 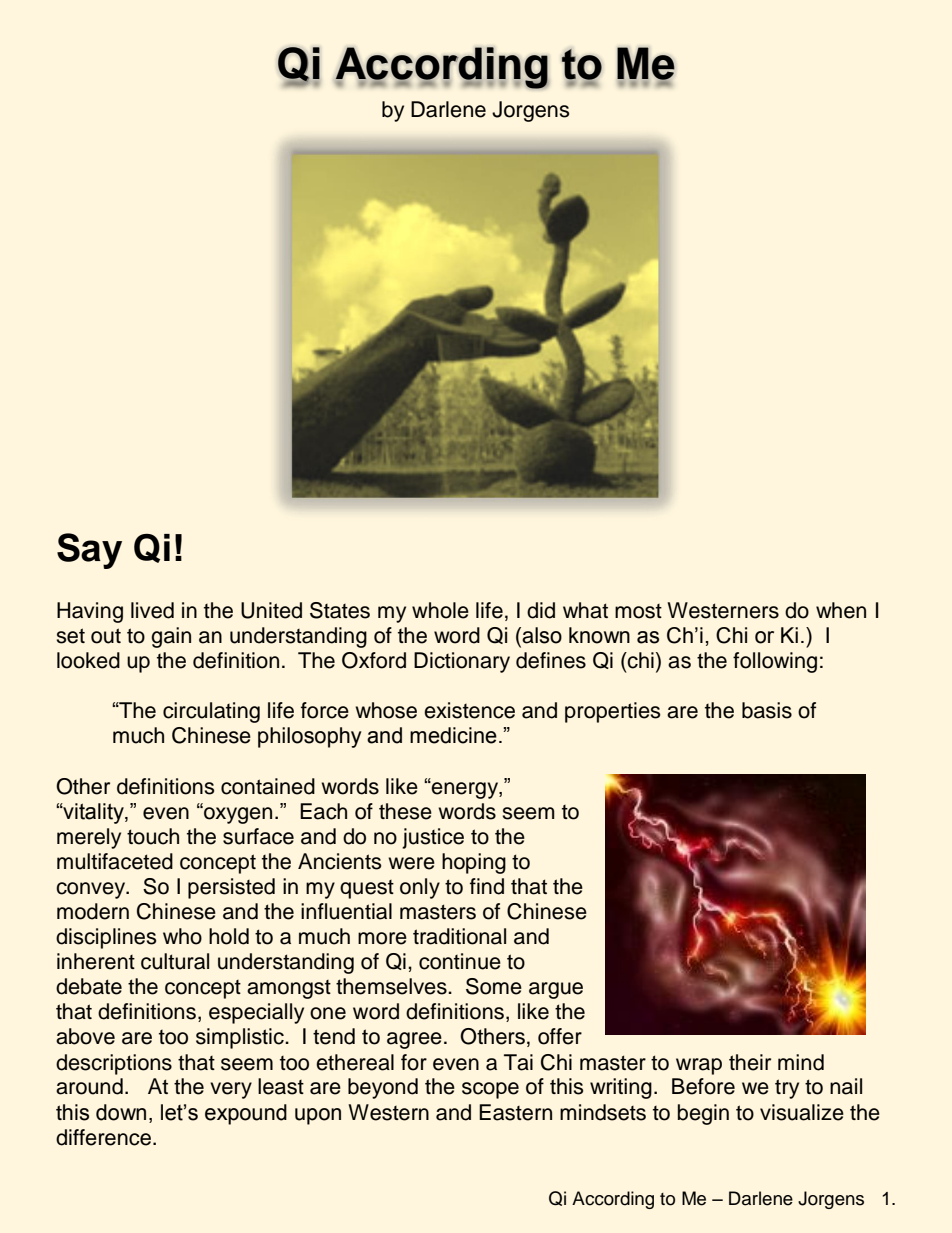 What do you see at coordinates (229, 936) in the image?
I see `hold` at bounding box center [229, 936].
